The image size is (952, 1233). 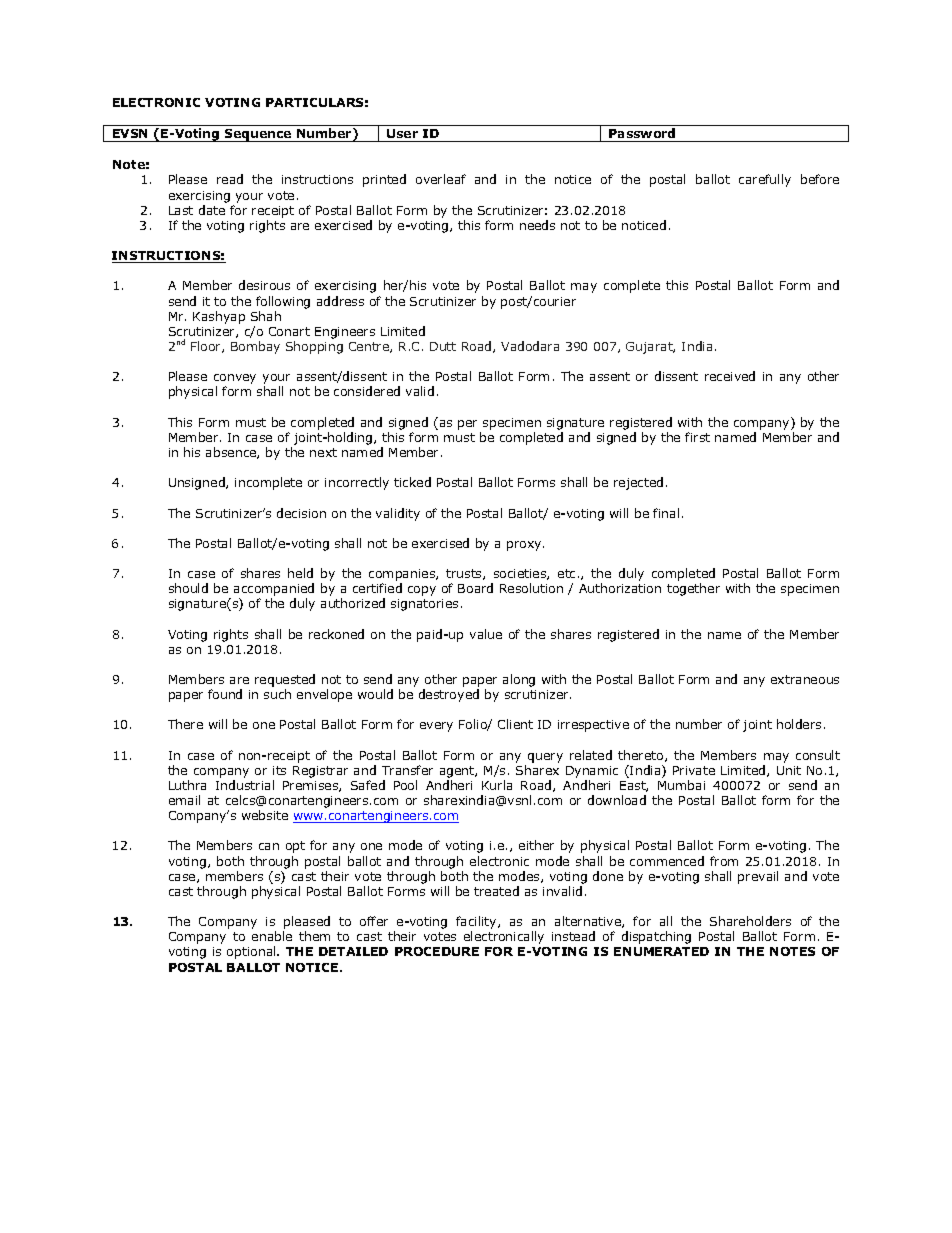 What do you see at coordinates (525, 546) in the page?
I see `proxy` at bounding box center [525, 546].
